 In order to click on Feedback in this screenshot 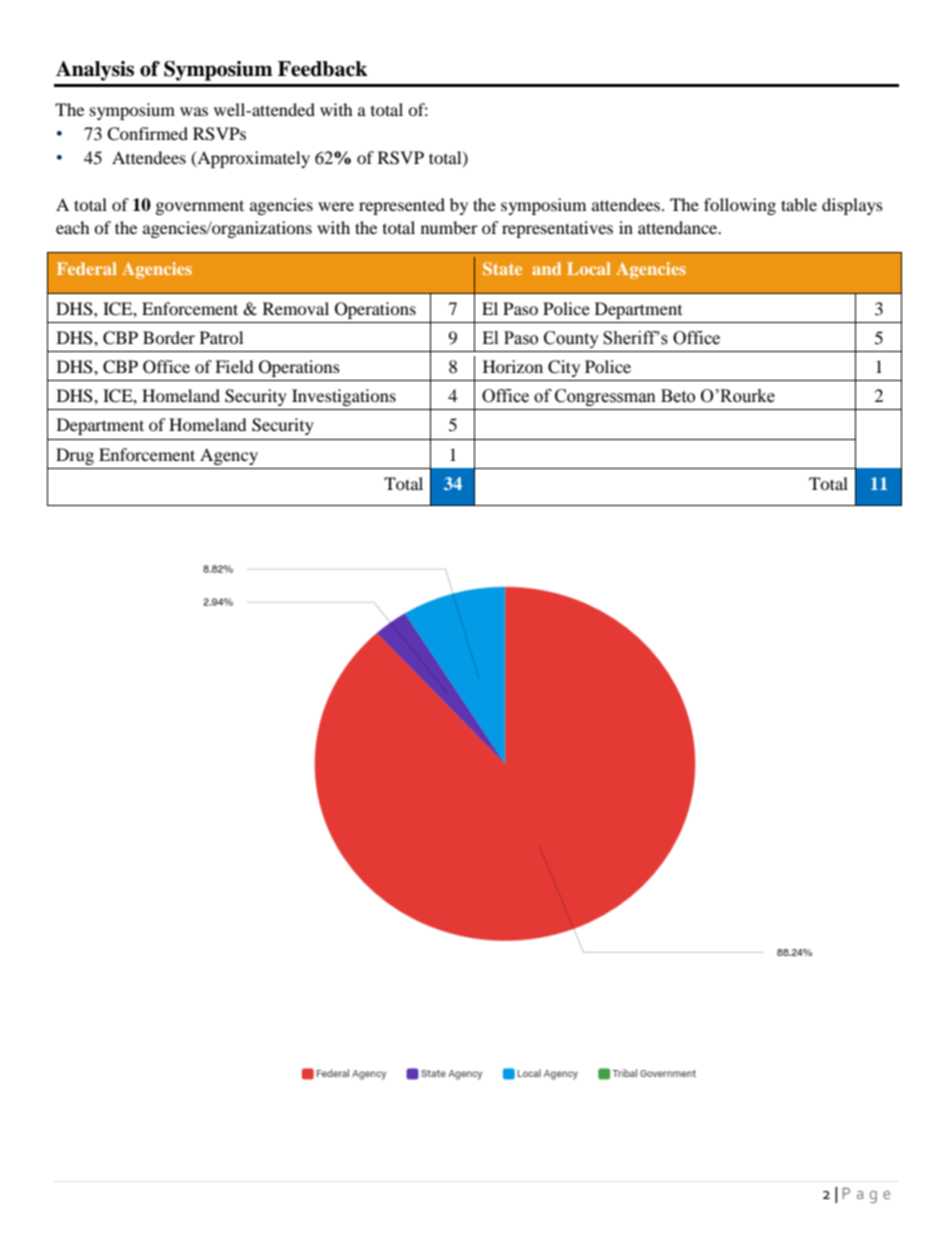, I will do `click(323, 69)`.
